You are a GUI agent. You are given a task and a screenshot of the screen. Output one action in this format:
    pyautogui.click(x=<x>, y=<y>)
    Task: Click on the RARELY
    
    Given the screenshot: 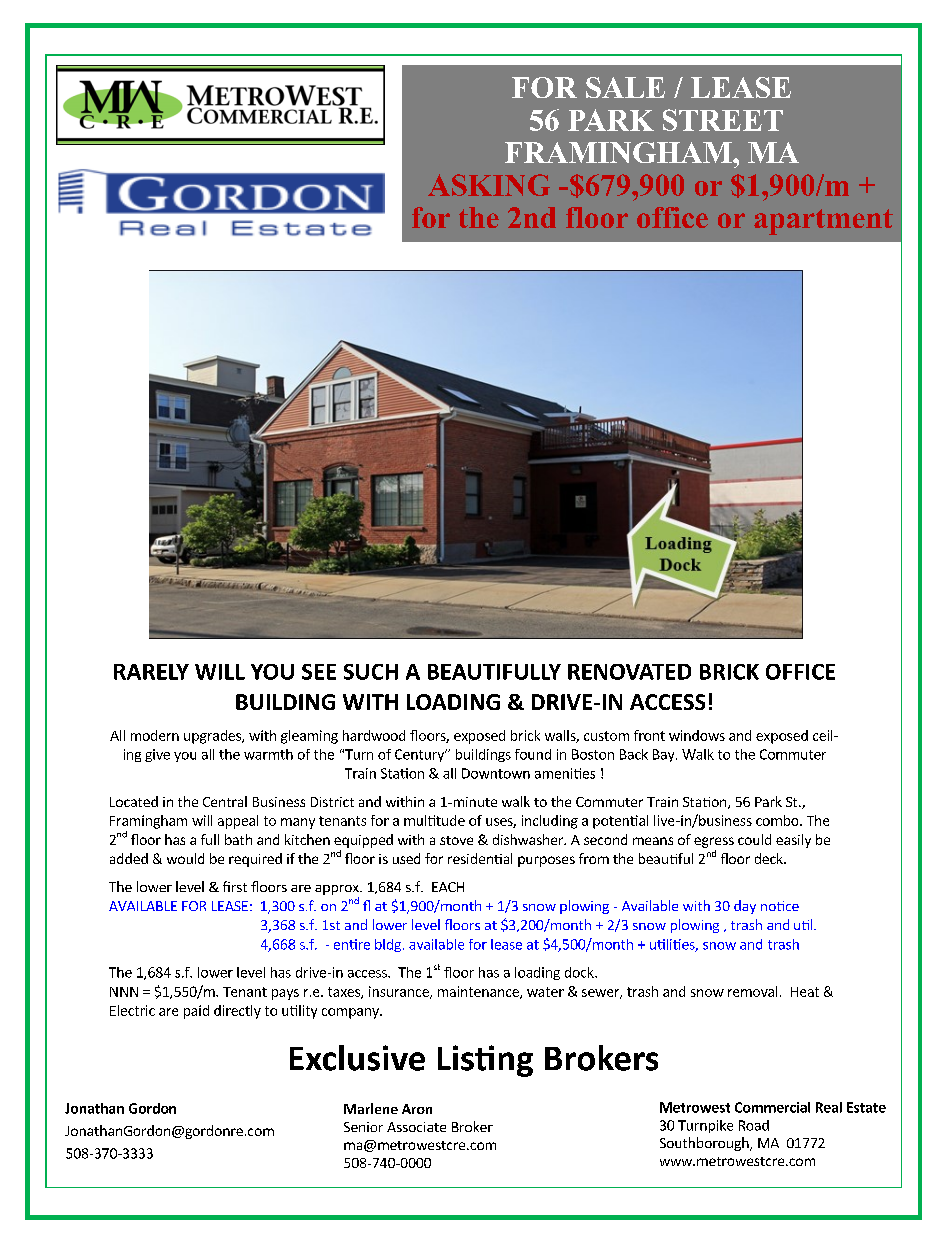 What is the action you would take?
    pyautogui.click(x=151, y=672)
